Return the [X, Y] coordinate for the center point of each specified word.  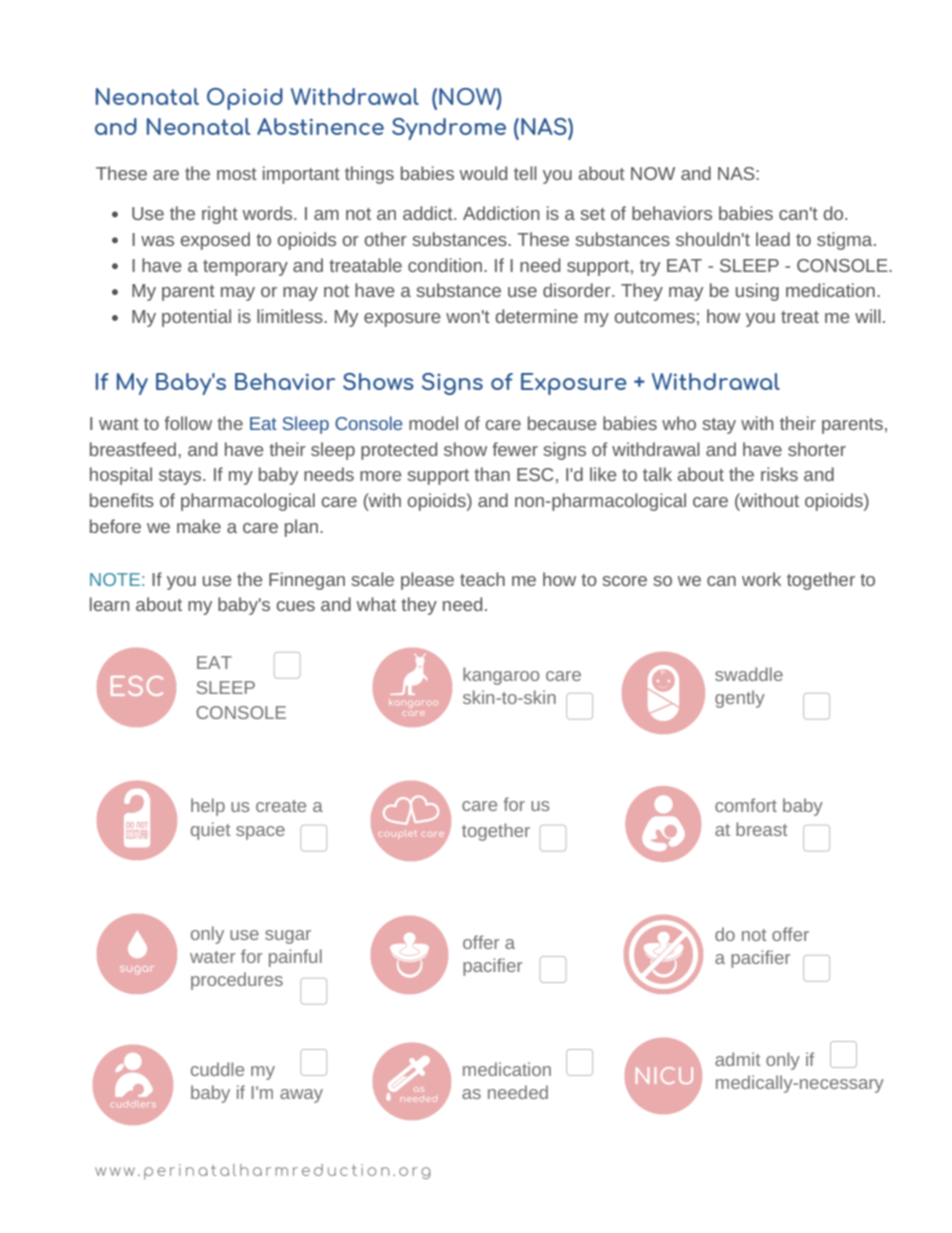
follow [188, 423]
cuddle [217, 1069]
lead [773, 239]
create [281, 806]
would [483, 173]
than [492, 474]
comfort [746, 805]
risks [779, 474]
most [237, 174]
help [208, 807]
